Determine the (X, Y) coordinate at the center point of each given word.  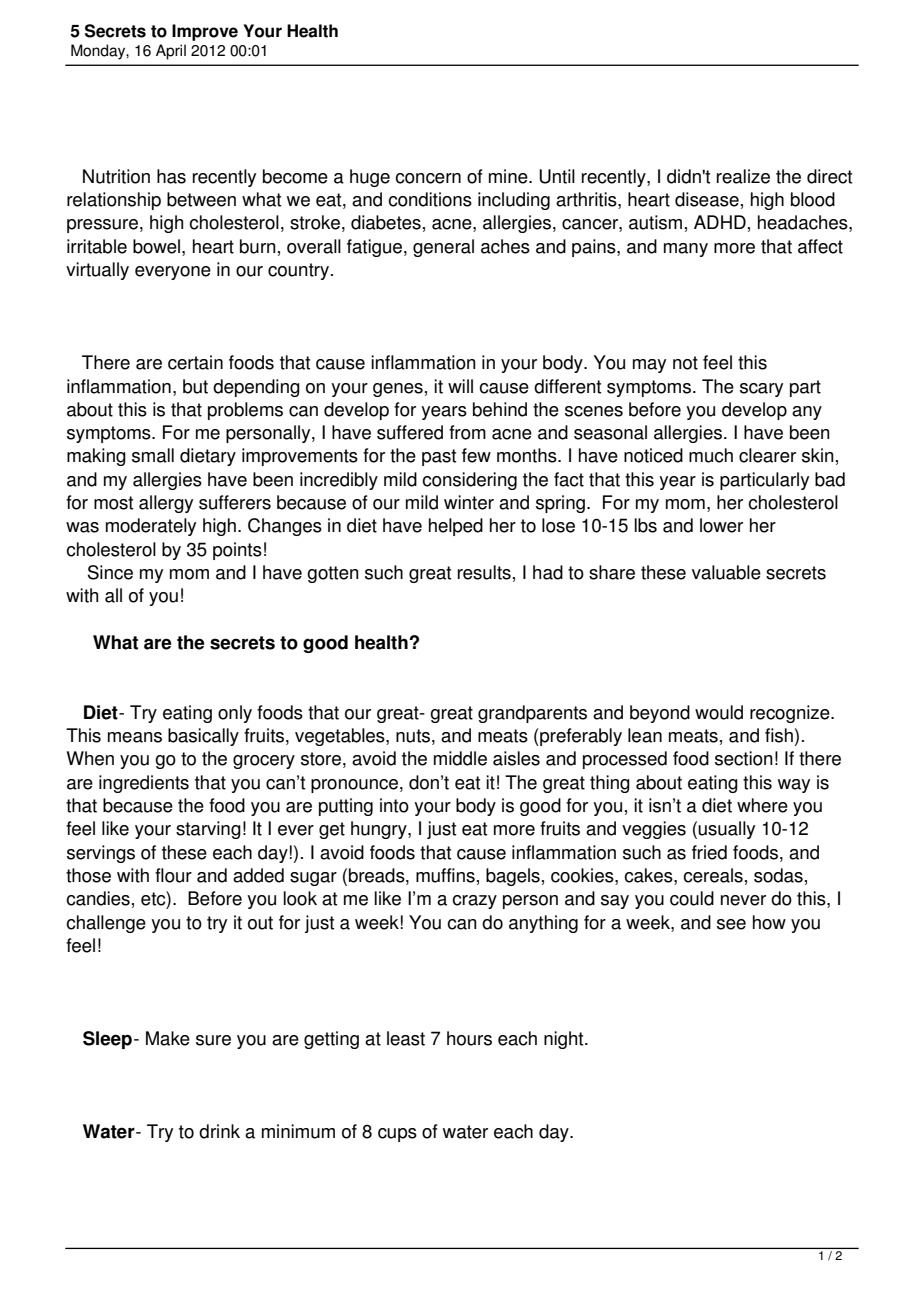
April (171, 52)
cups (397, 1135)
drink (219, 1131)
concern (428, 178)
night (565, 1040)
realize (743, 176)
